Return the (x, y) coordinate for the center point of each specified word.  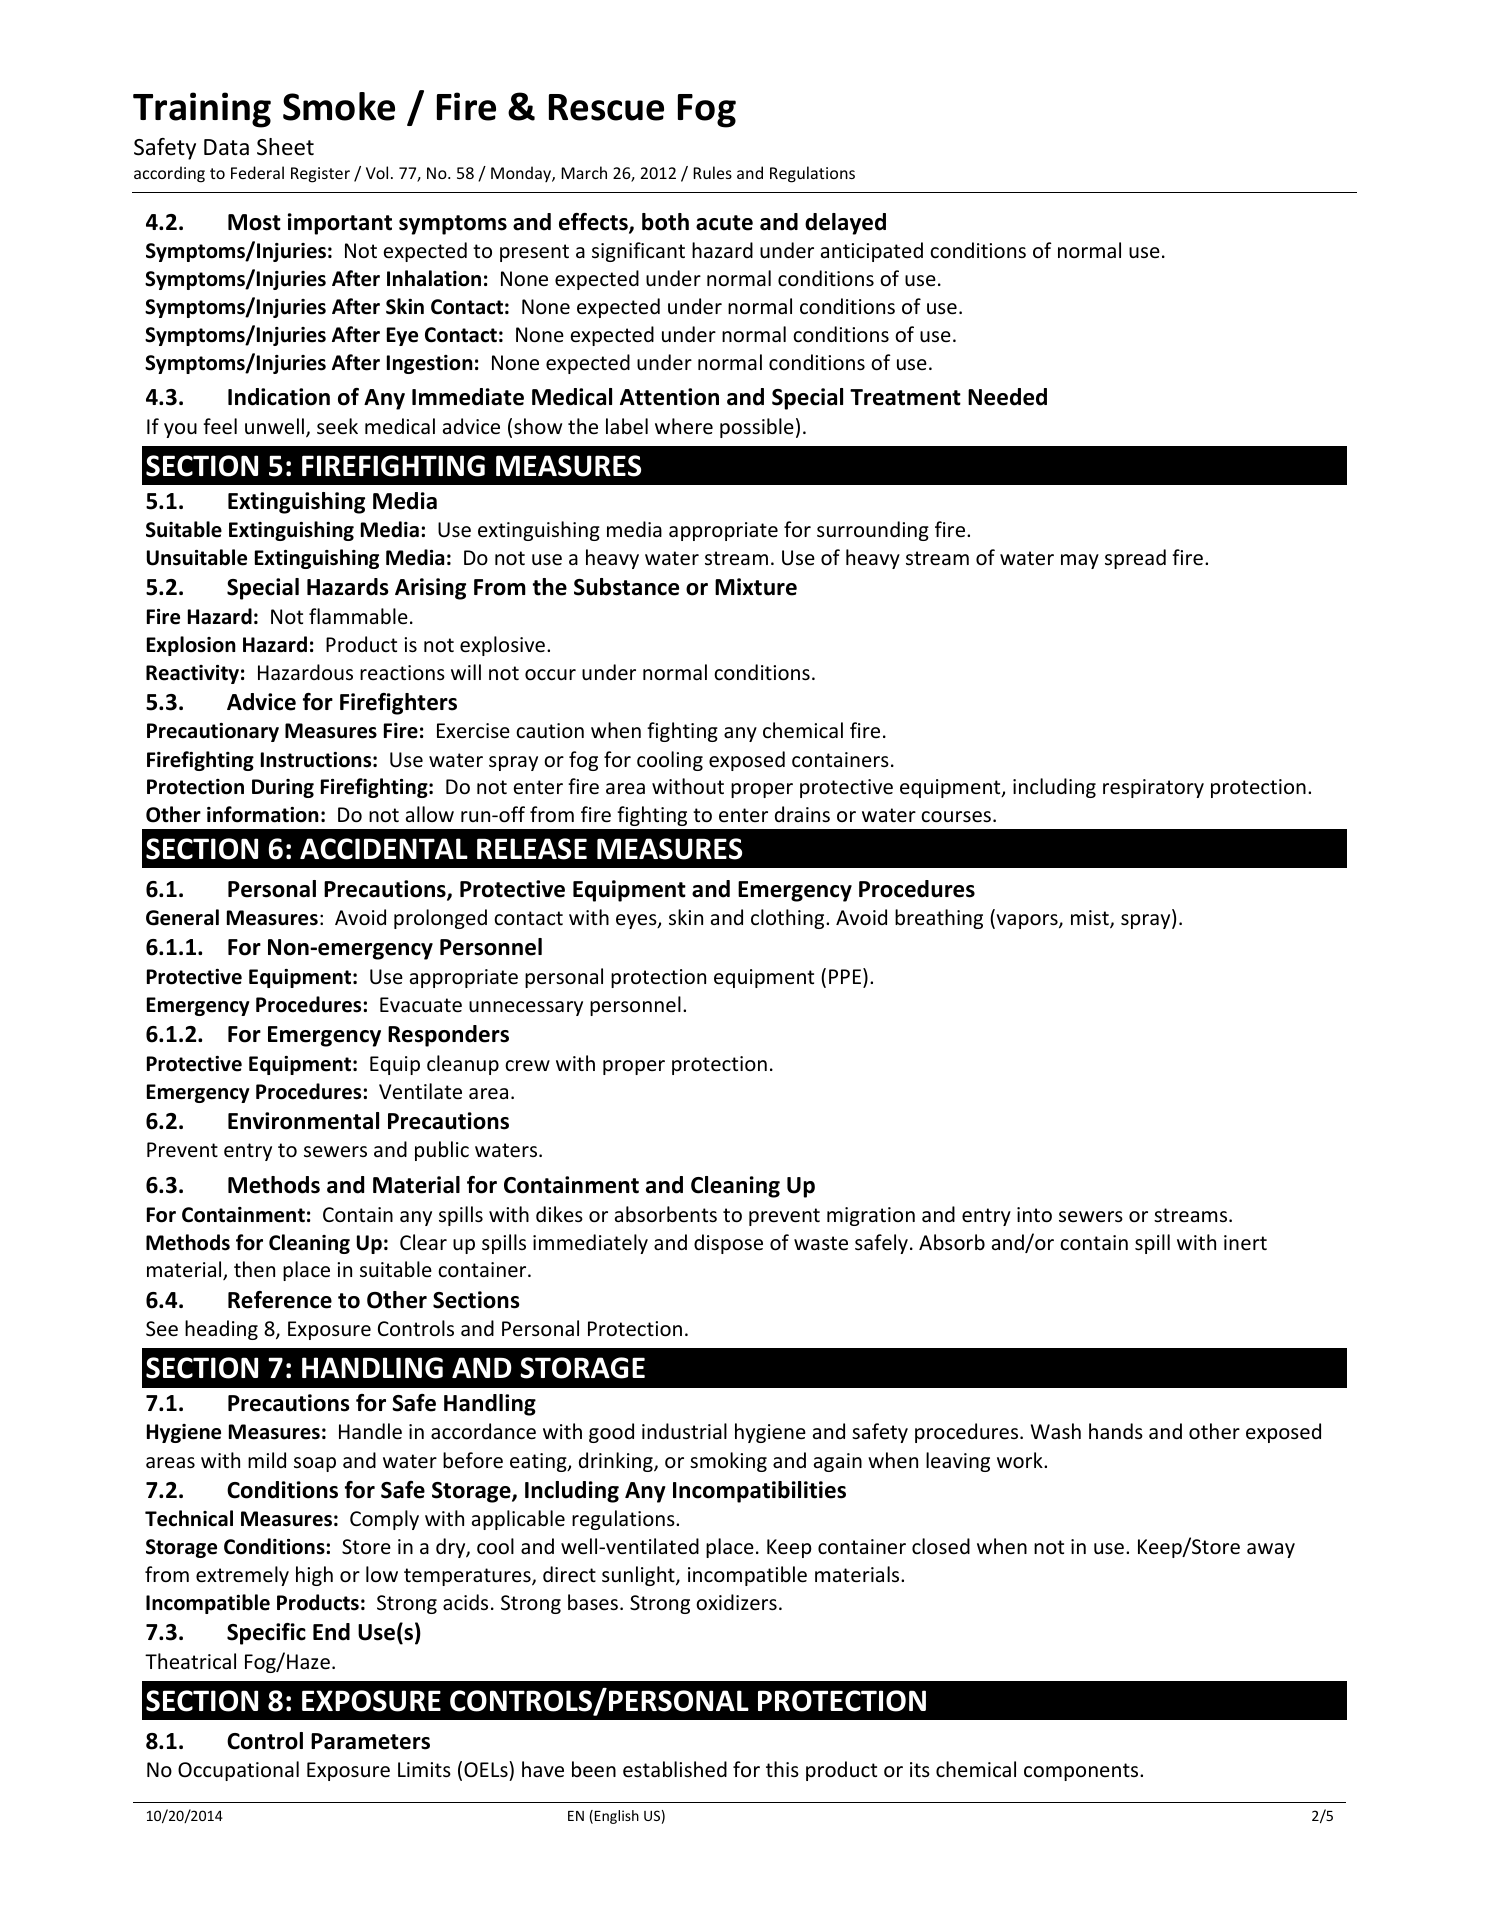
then (254, 1269)
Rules (712, 172)
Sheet (285, 147)
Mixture (756, 587)
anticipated (872, 252)
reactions (402, 672)
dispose (728, 1244)
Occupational (238, 1771)
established (675, 1769)
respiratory (1153, 788)
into (1034, 1215)
